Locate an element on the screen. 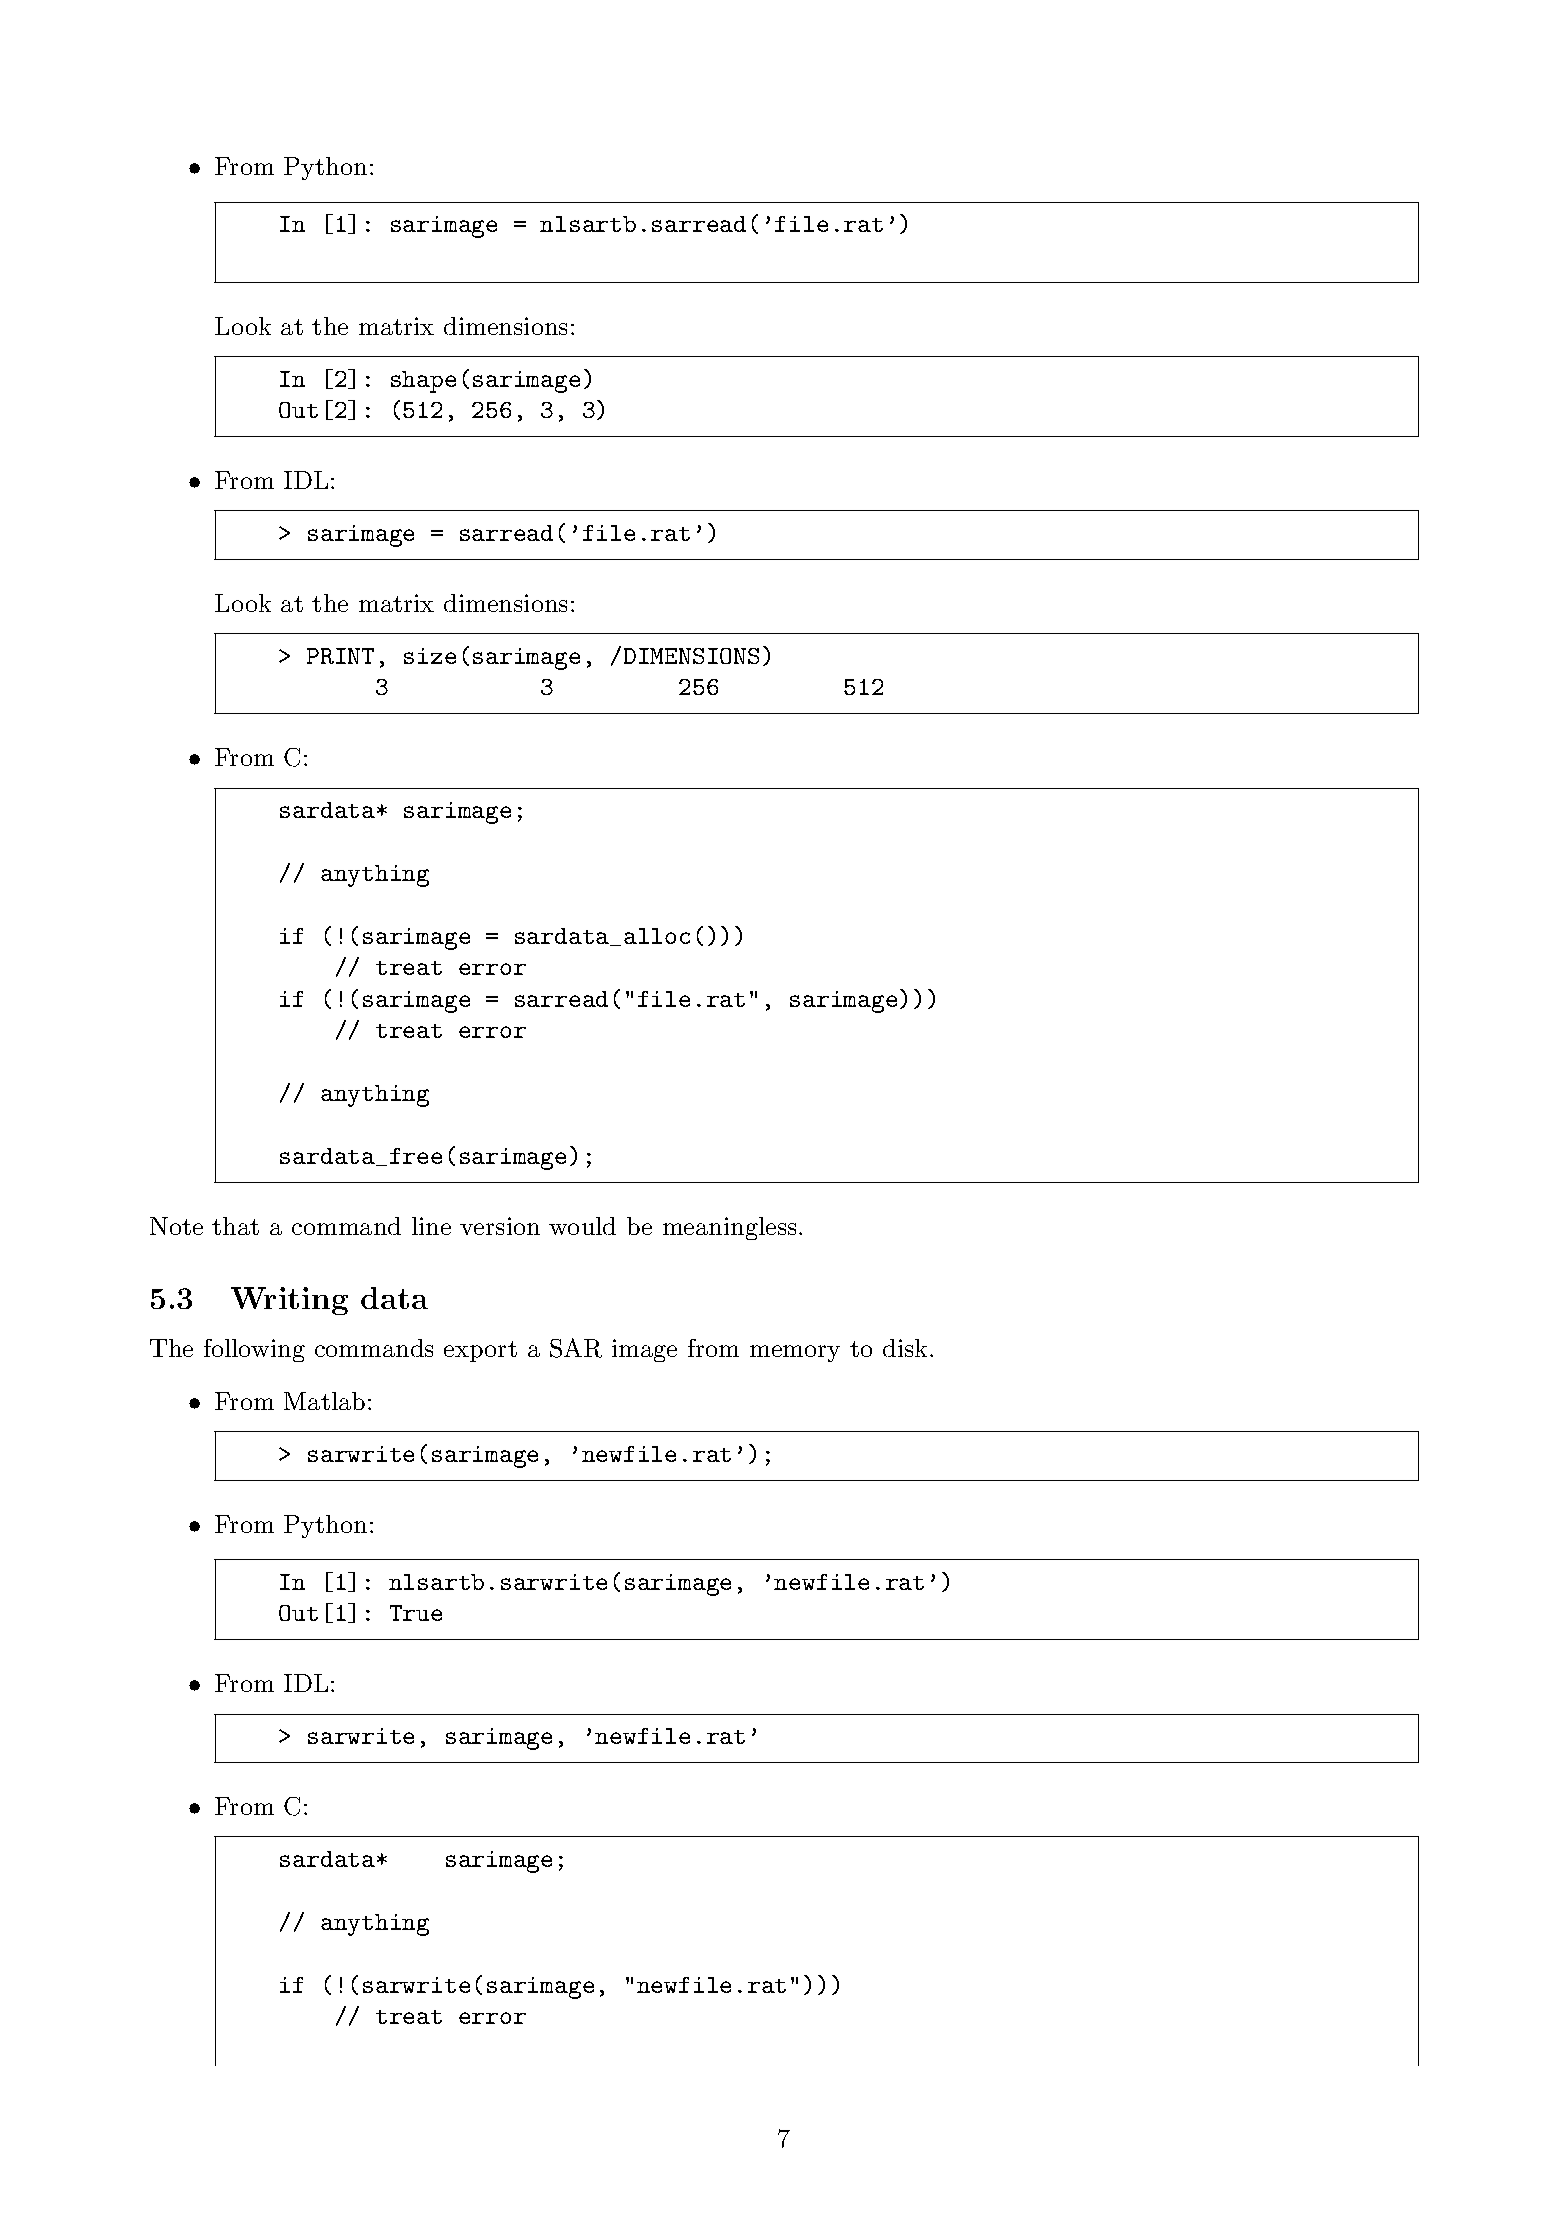 Image resolution: width=1568 pixels, height=2218 pixels. PRINT is located at coordinates (340, 656).
